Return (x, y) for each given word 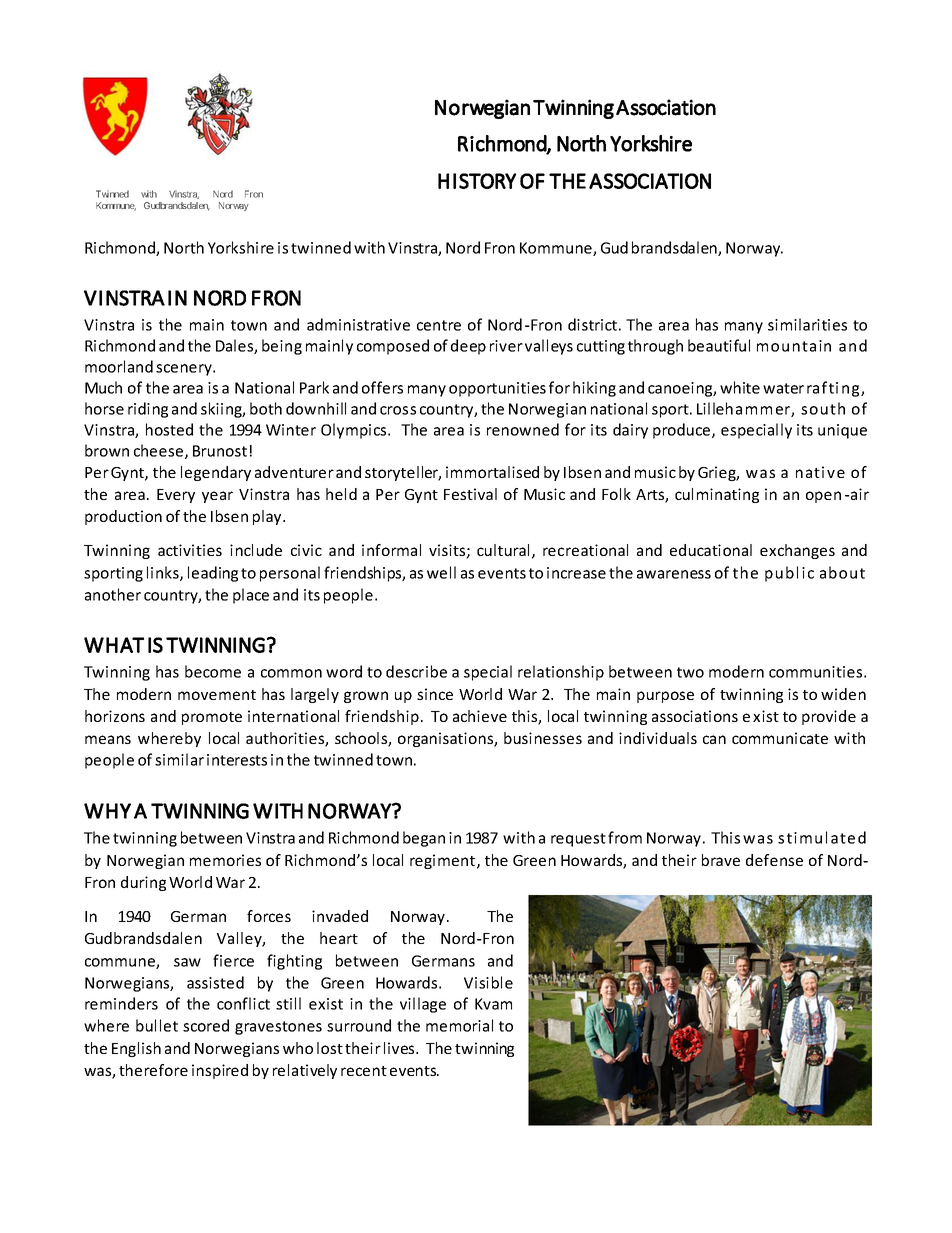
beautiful (719, 345)
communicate (780, 738)
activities (190, 550)
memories (225, 860)
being (282, 347)
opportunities (497, 389)
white (740, 387)
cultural (503, 550)
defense (774, 860)
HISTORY (477, 181)
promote (212, 718)
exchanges (797, 551)
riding (148, 410)
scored (206, 1025)
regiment (442, 861)
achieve (480, 716)
